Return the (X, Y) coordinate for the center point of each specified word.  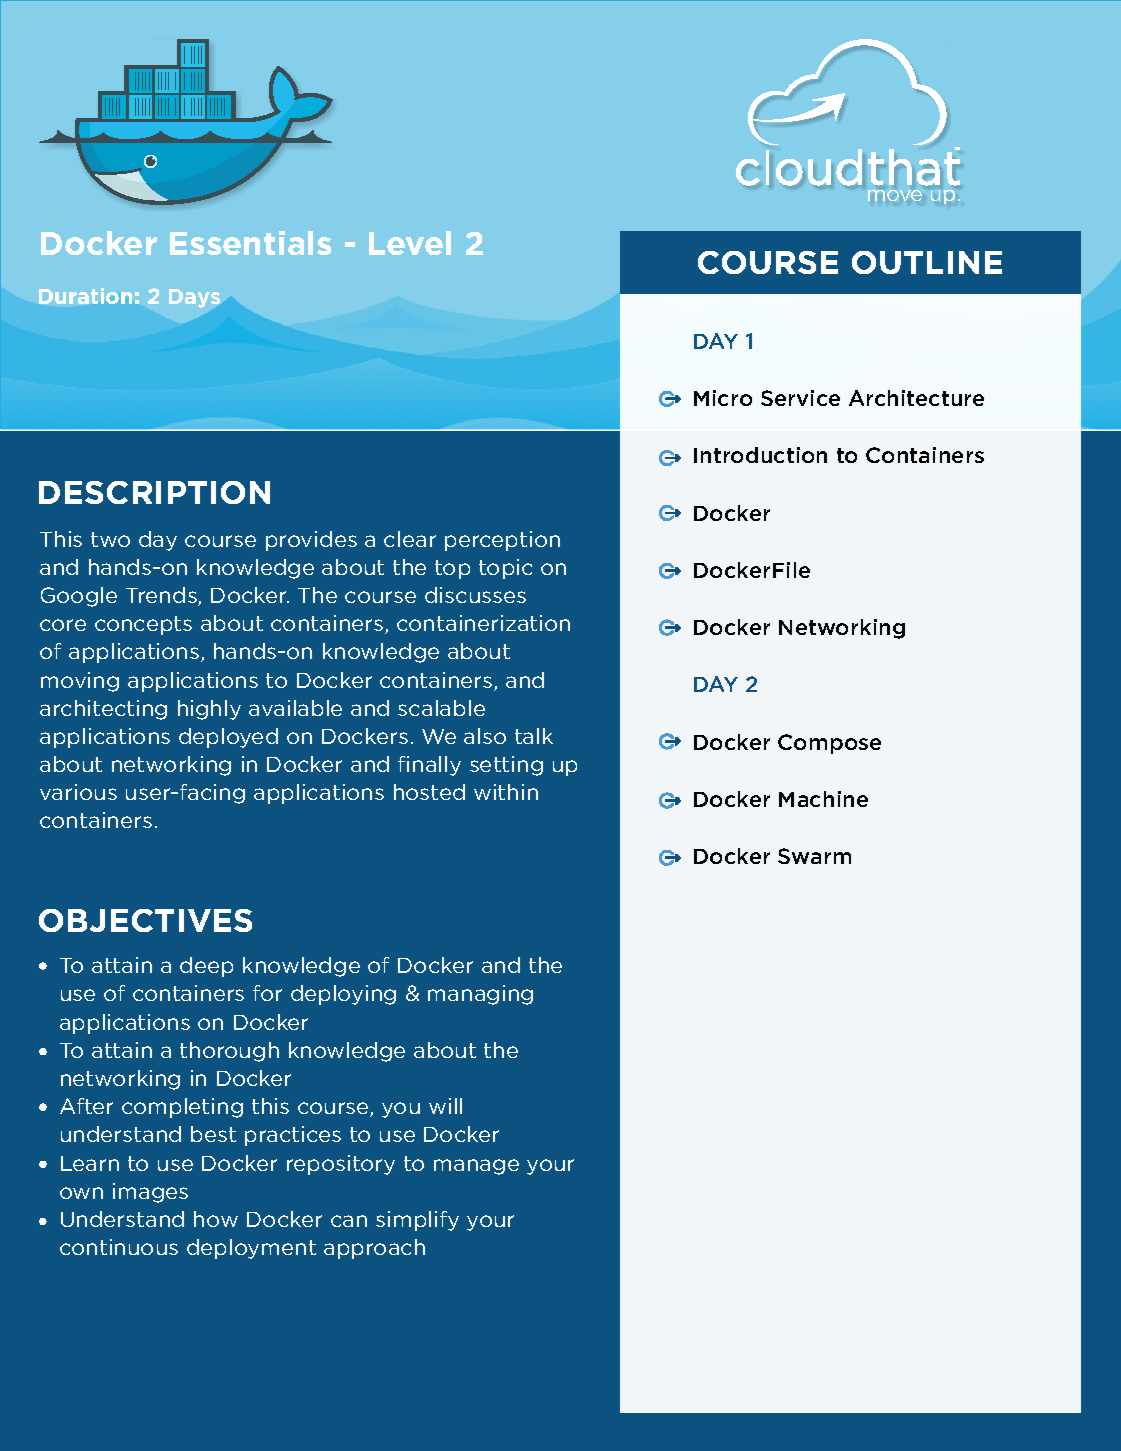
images (150, 1193)
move (895, 195)
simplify (417, 1221)
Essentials (250, 243)
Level (410, 243)
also (485, 736)
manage (476, 1167)
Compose (829, 744)
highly (209, 710)
